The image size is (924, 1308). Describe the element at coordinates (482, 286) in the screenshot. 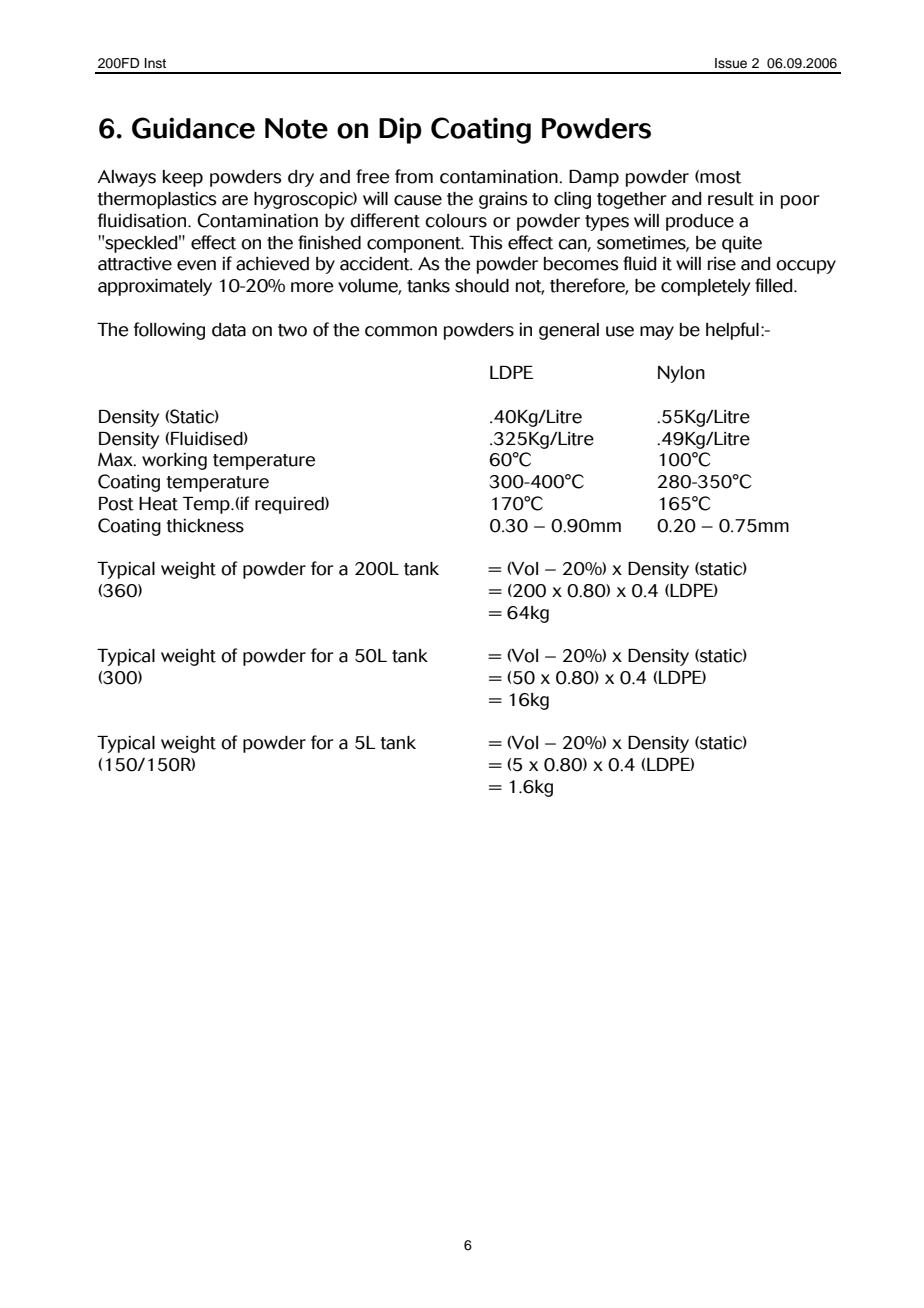

I see `should` at that location.
